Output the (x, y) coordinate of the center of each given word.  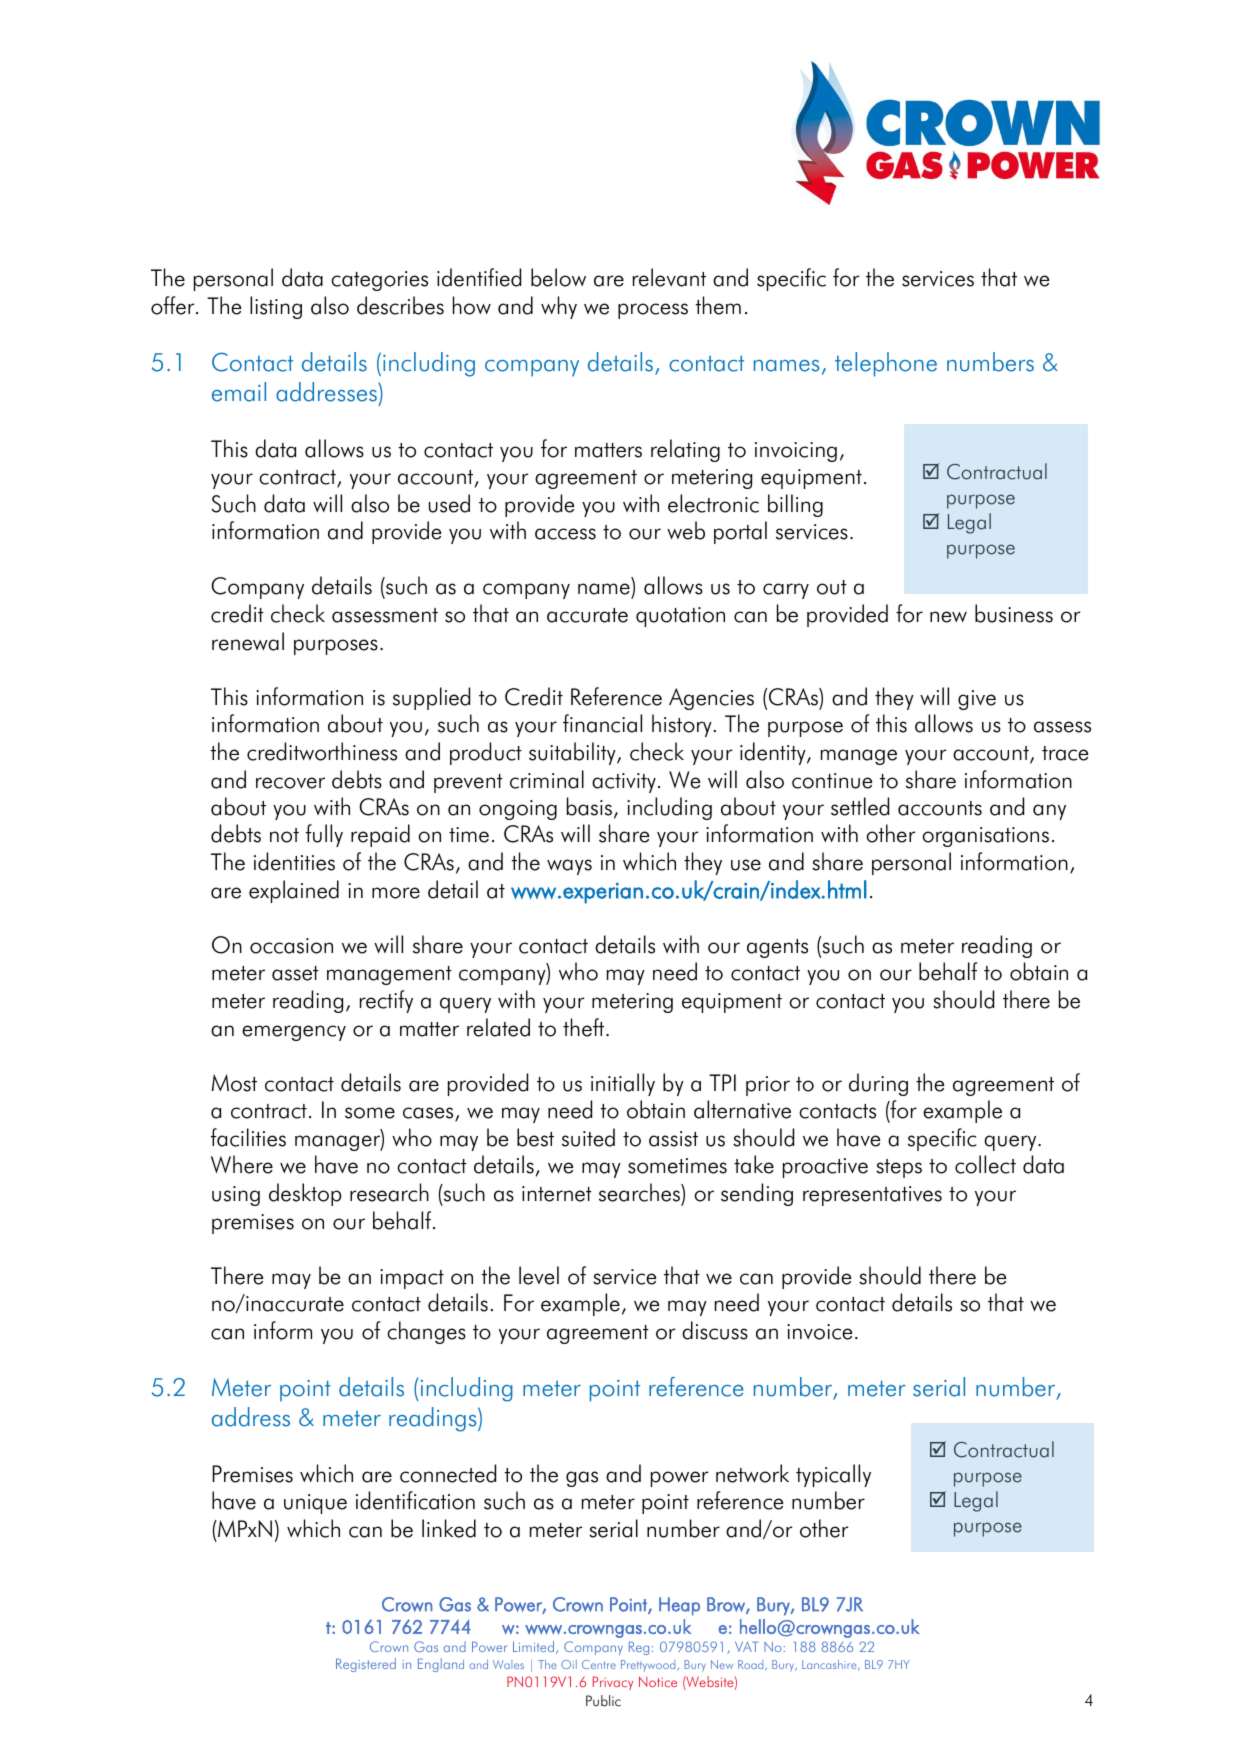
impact (412, 1279)
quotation (680, 617)
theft (585, 1027)
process (653, 311)
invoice (819, 1332)
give (977, 700)
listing (276, 307)
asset (295, 973)
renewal (248, 641)
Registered (366, 1665)
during (878, 1084)
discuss (715, 1330)
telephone (886, 364)
